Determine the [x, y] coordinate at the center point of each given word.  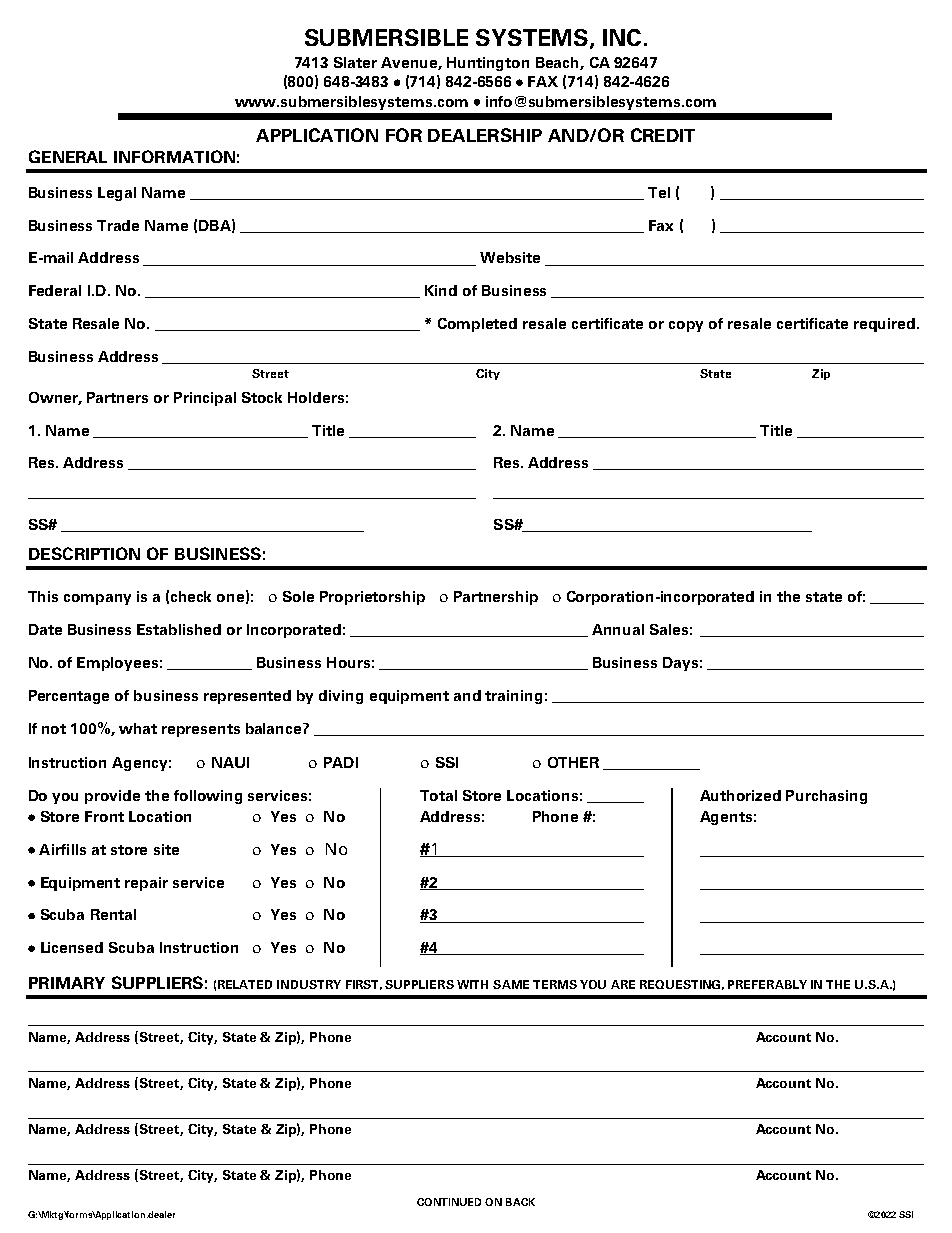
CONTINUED [449, 1202]
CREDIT [663, 135]
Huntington [488, 64]
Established [179, 629]
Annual [618, 629]
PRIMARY [67, 983]
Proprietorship [372, 598]
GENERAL [68, 156]
